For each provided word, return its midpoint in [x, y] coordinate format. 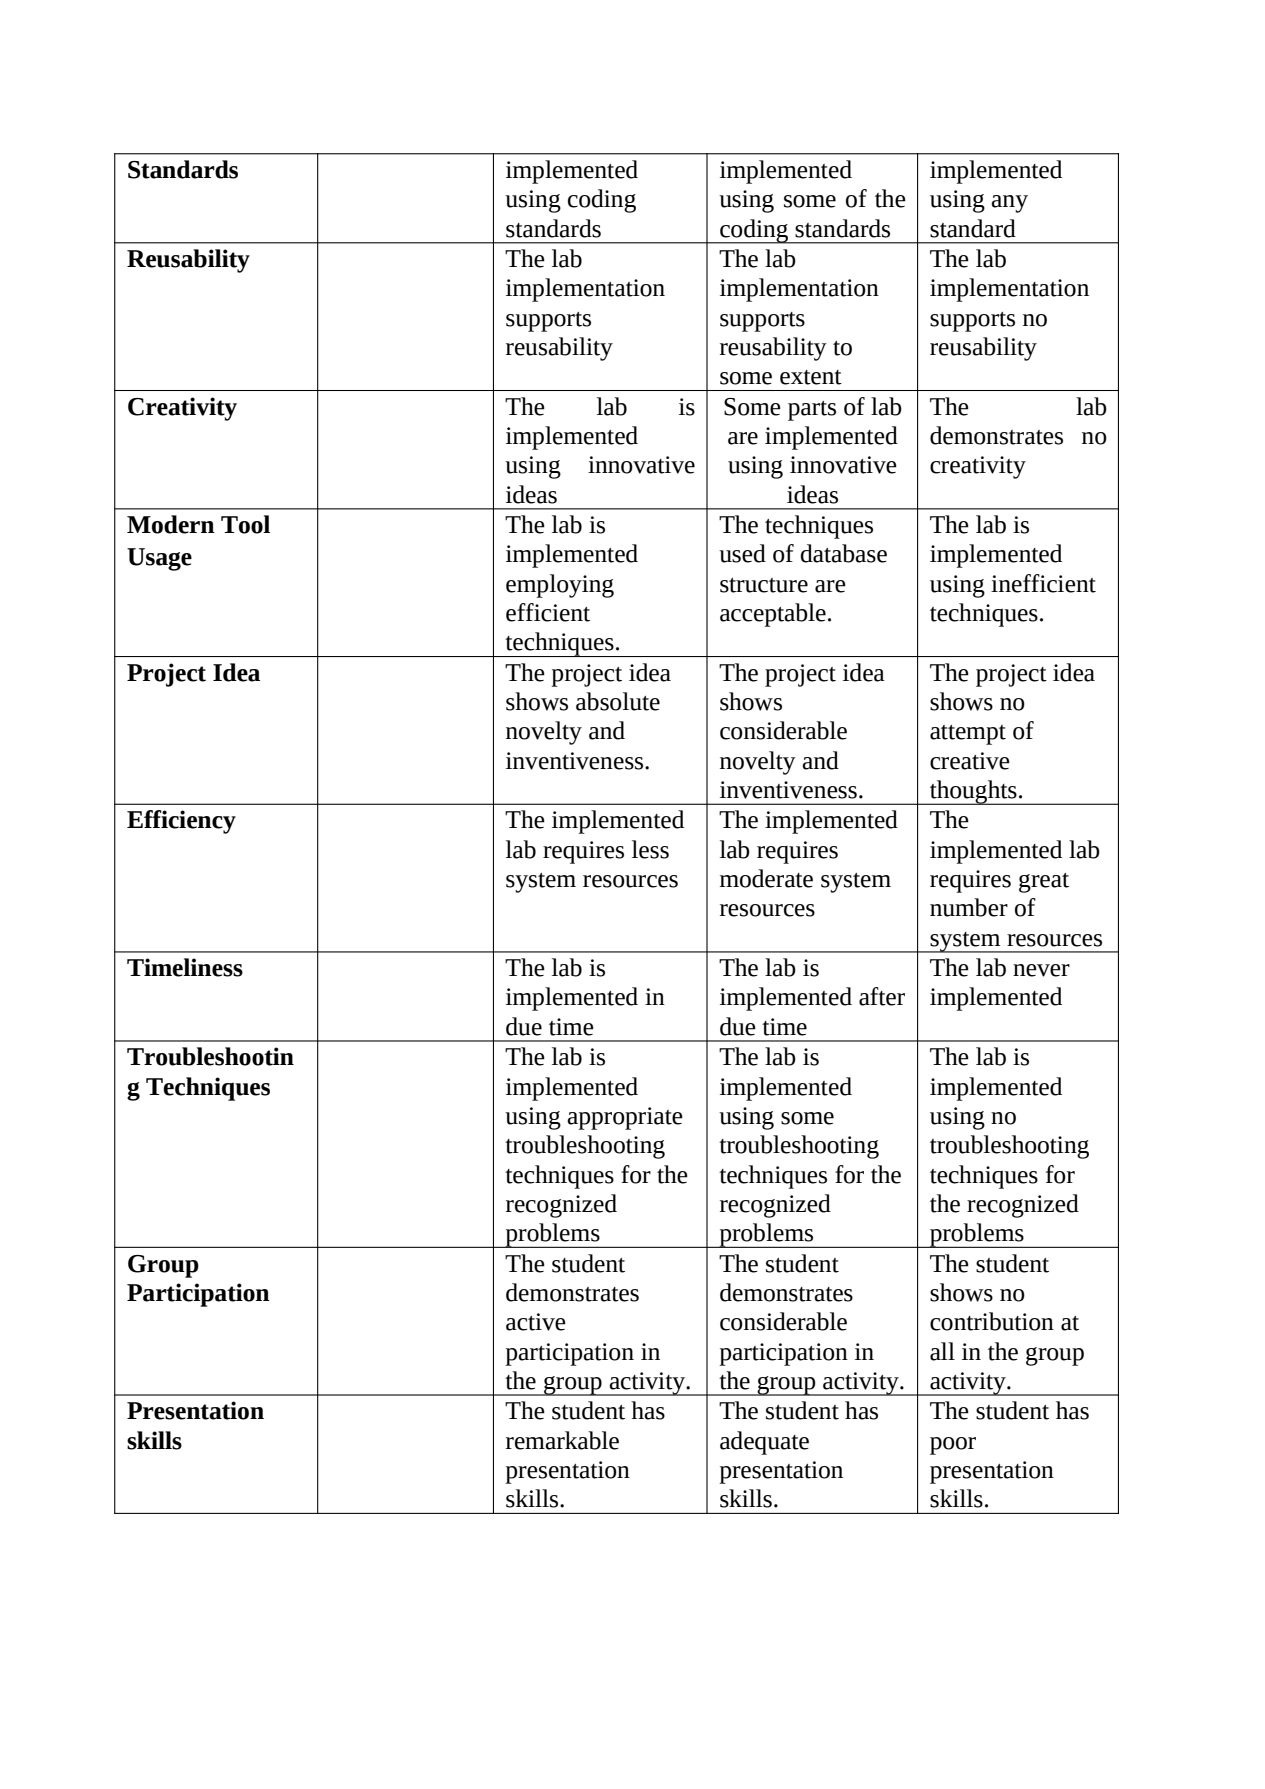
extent [811, 377]
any [1009, 204]
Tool [245, 524]
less [650, 849]
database [844, 553]
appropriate [625, 1118]
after [882, 996]
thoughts [973, 792]
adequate [764, 1443]
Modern [171, 524]
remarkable [562, 1440]
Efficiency [181, 822]
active [536, 1322]
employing [560, 586]
